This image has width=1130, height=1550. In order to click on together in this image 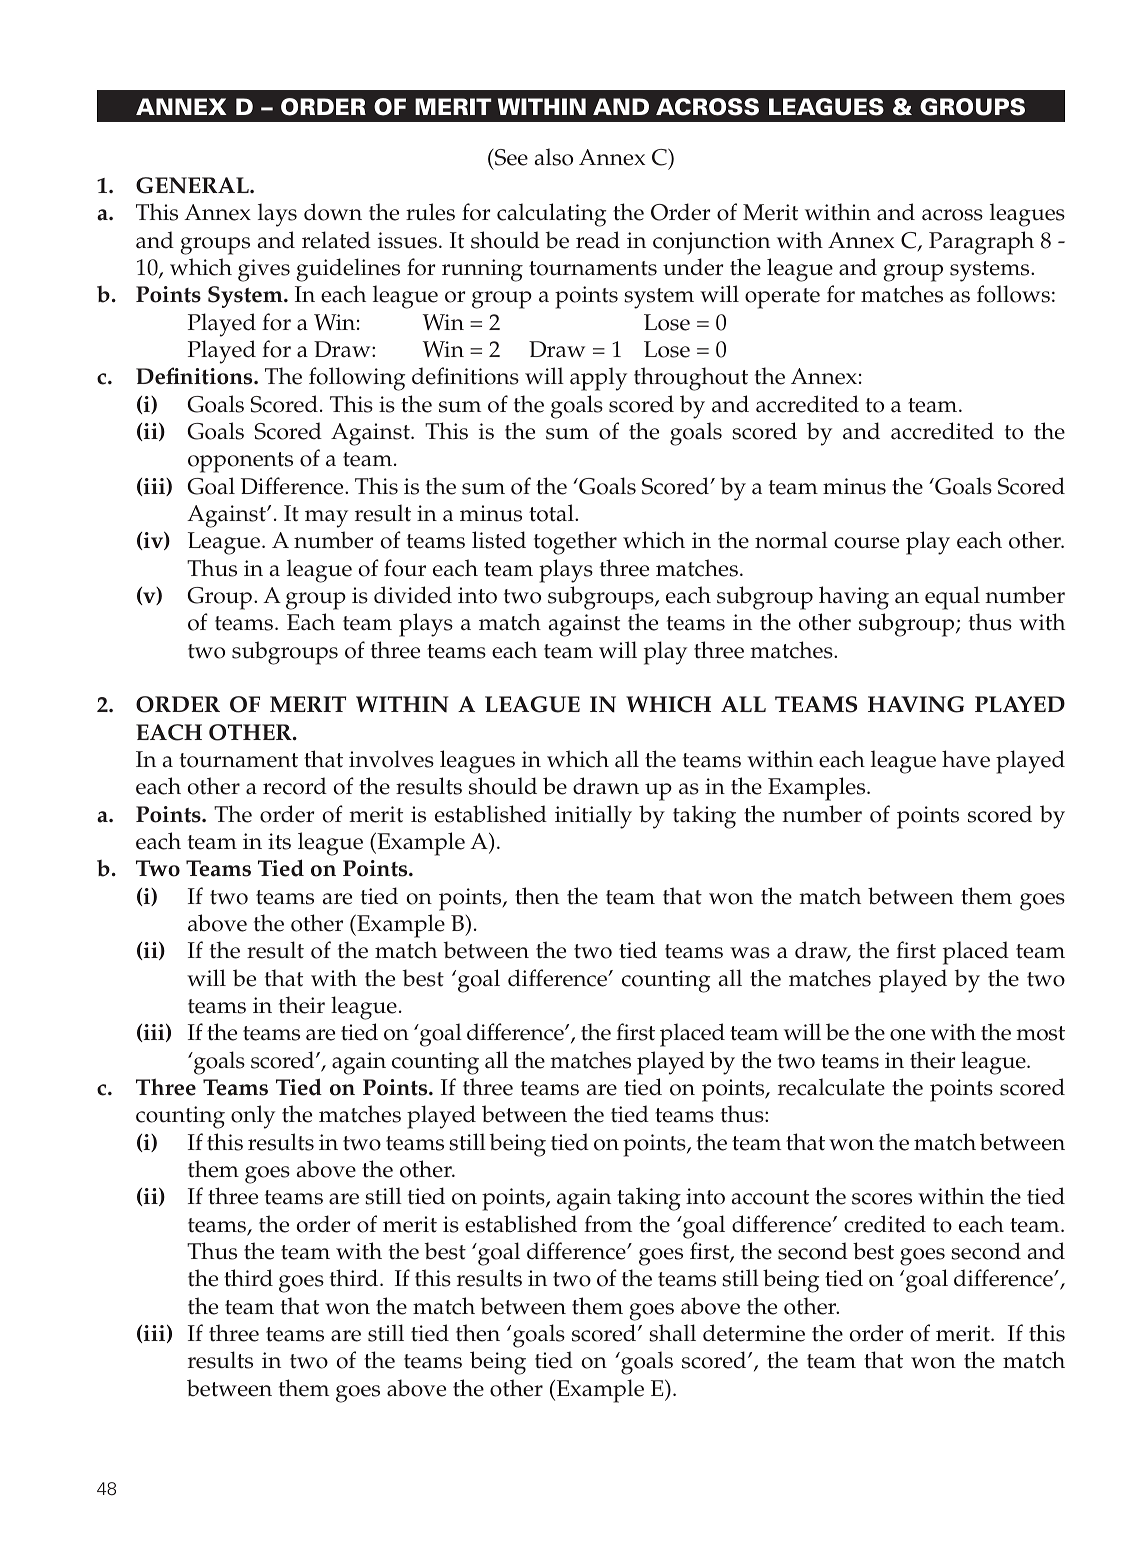, I will do `click(575, 543)`.
